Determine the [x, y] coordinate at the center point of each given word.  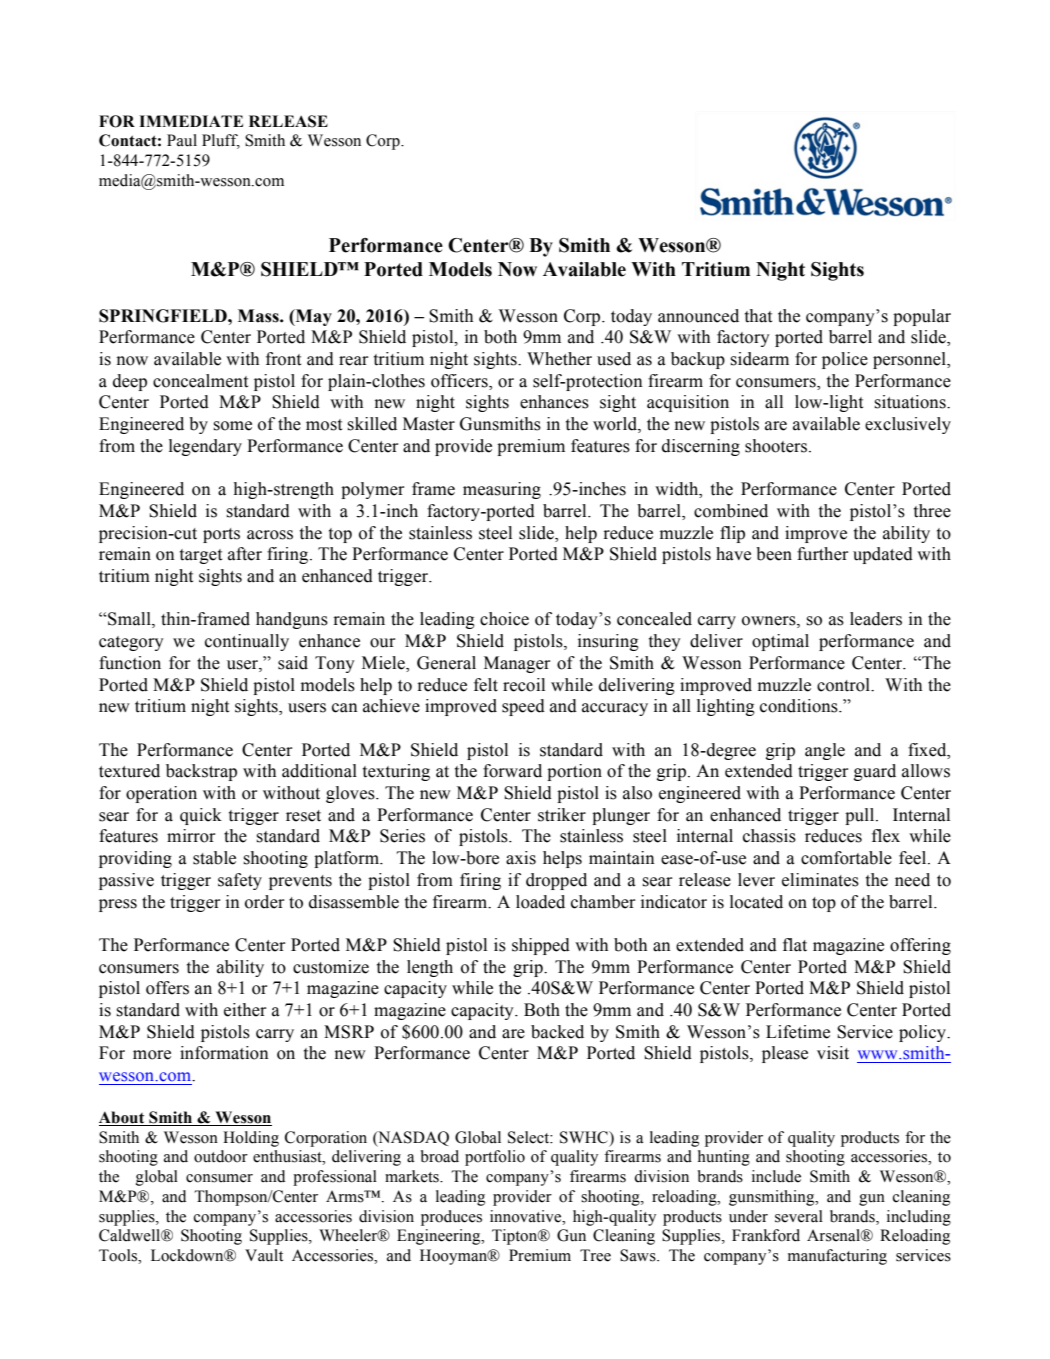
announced [698, 316]
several [799, 1216]
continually [247, 642]
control [844, 685]
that [758, 316]
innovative [527, 1216]
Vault [264, 1255]
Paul [182, 140]
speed [523, 707]
